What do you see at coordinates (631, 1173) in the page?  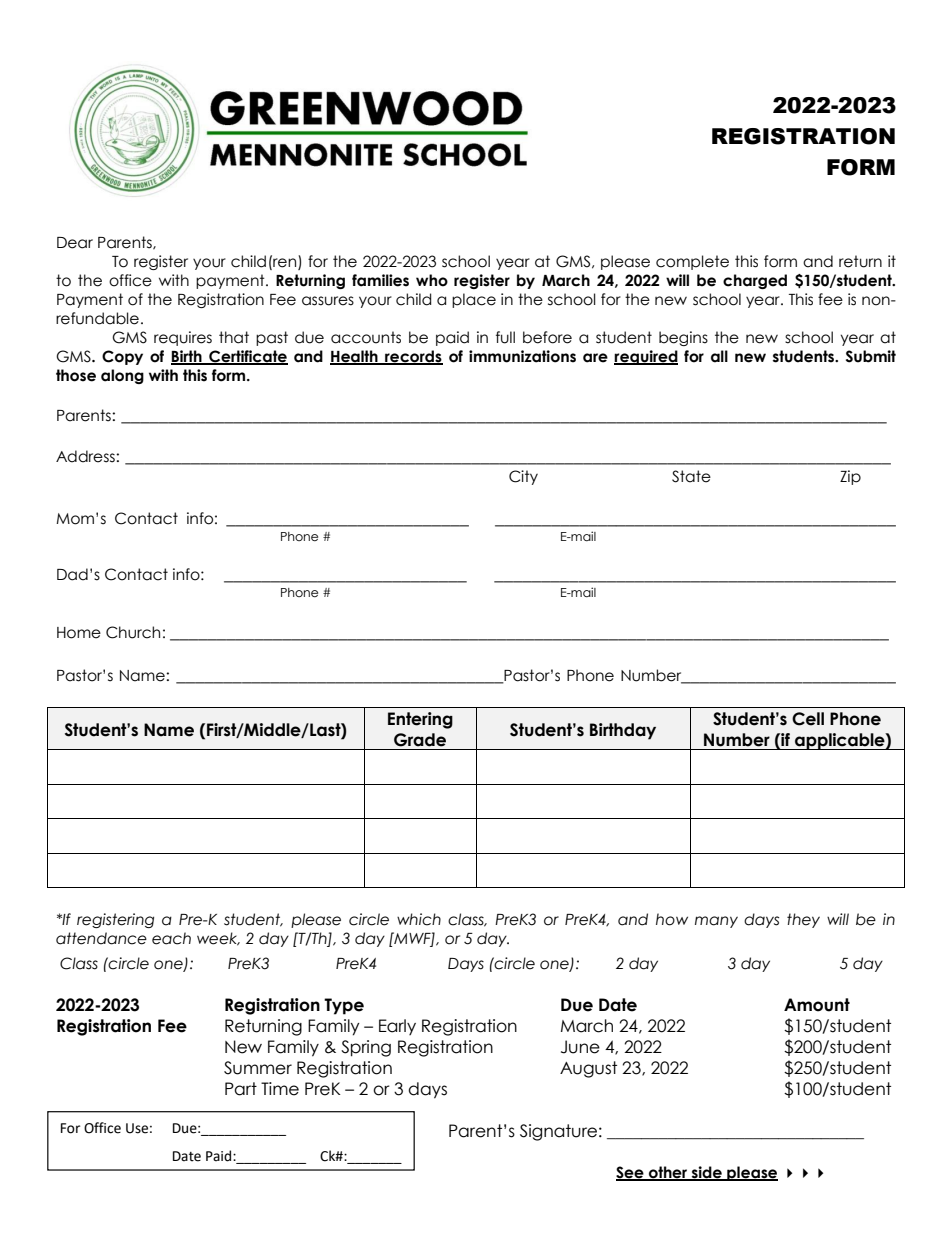 I see `See` at bounding box center [631, 1173].
